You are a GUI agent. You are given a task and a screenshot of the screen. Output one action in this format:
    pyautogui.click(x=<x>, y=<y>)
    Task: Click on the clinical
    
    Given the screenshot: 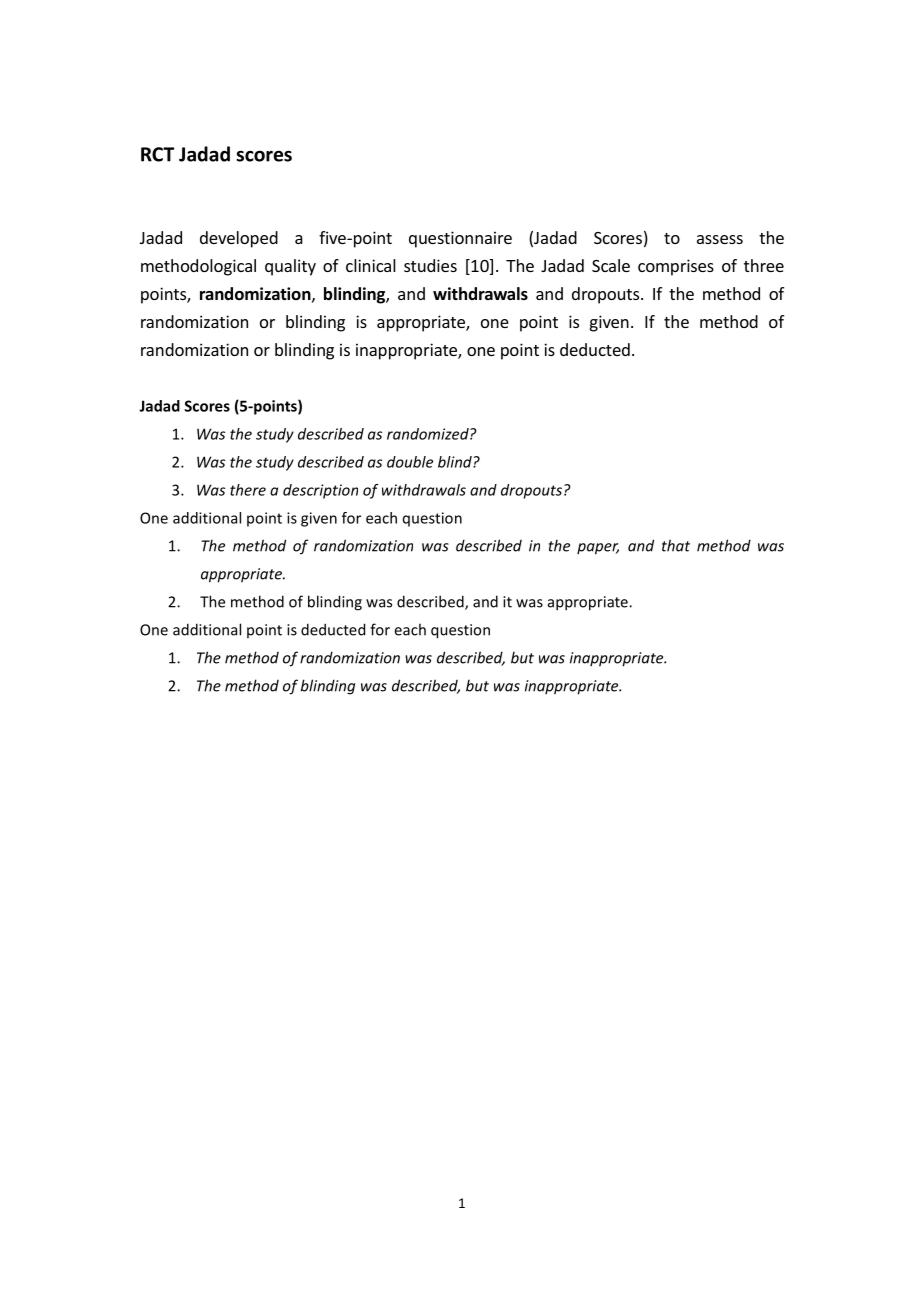 What is the action you would take?
    pyautogui.click(x=371, y=265)
